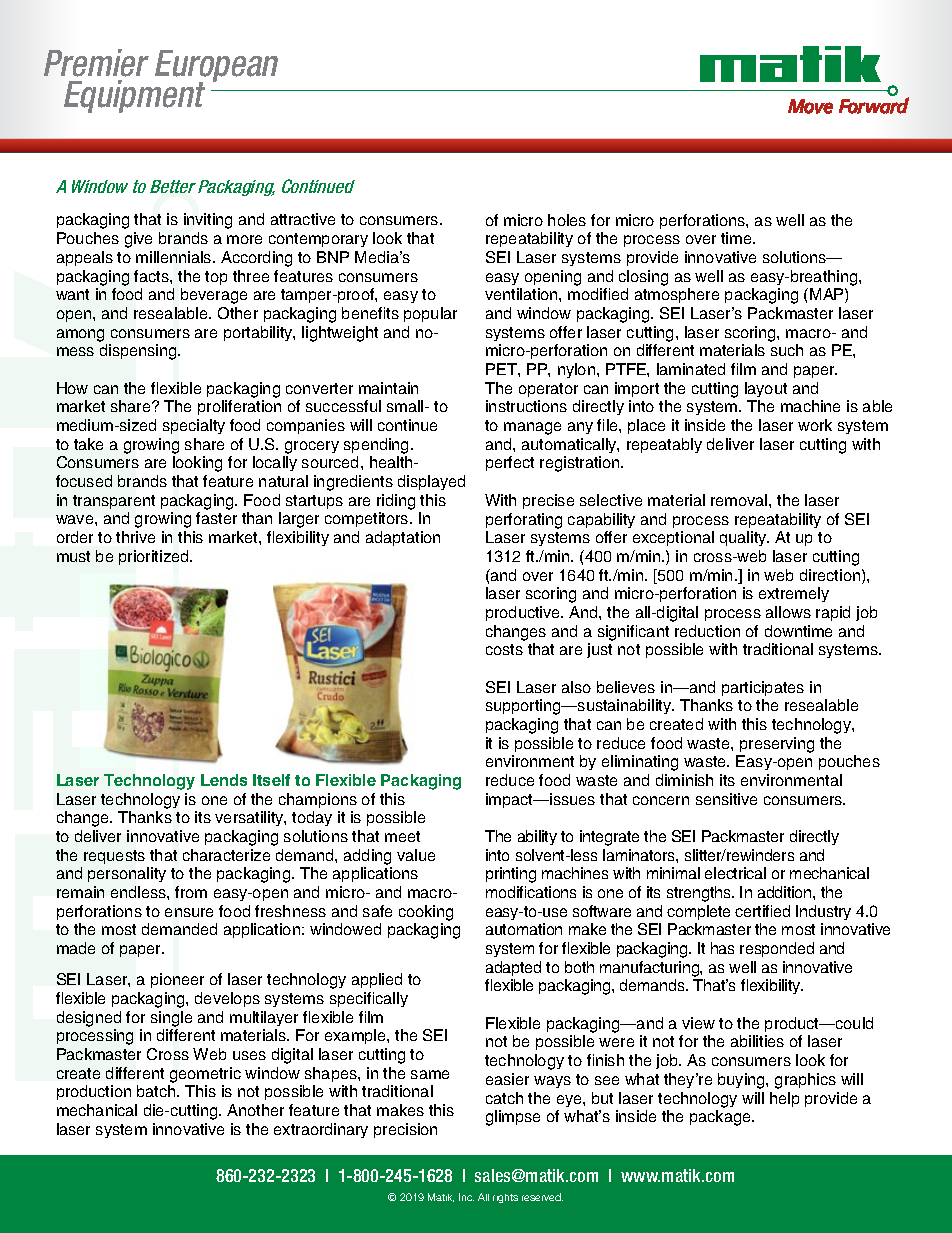  What do you see at coordinates (567, 220) in the screenshot?
I see `holes` at bounding box center [567, 220].
